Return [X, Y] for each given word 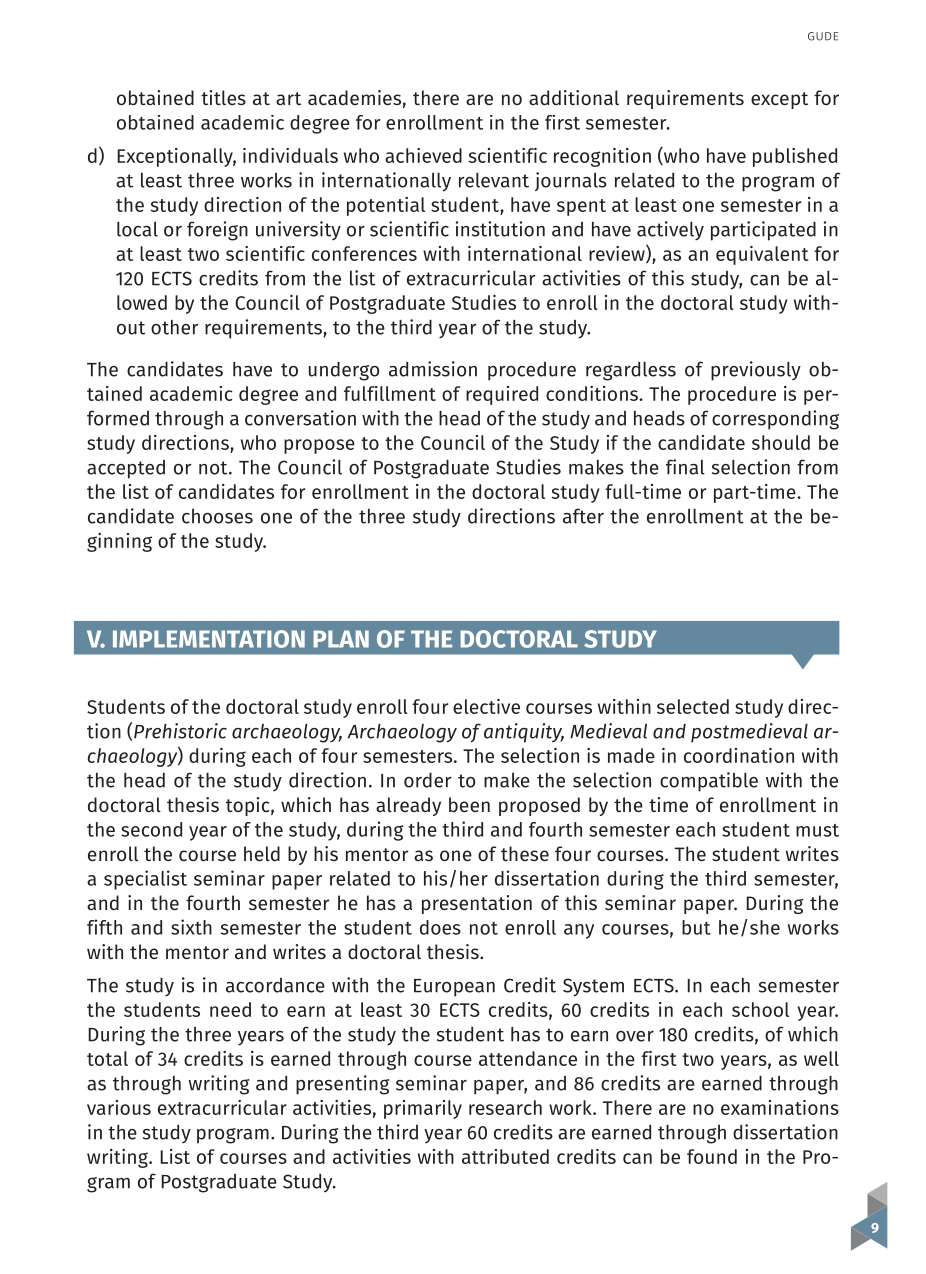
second [151, 829]
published [795, 157]
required [502, 395]
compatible [709, 782]
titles [223, 97]
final [685, 467]
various [119, 1107]
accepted [126, 469]
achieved [423, 155]
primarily [423, 1109]
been [469, 804]
